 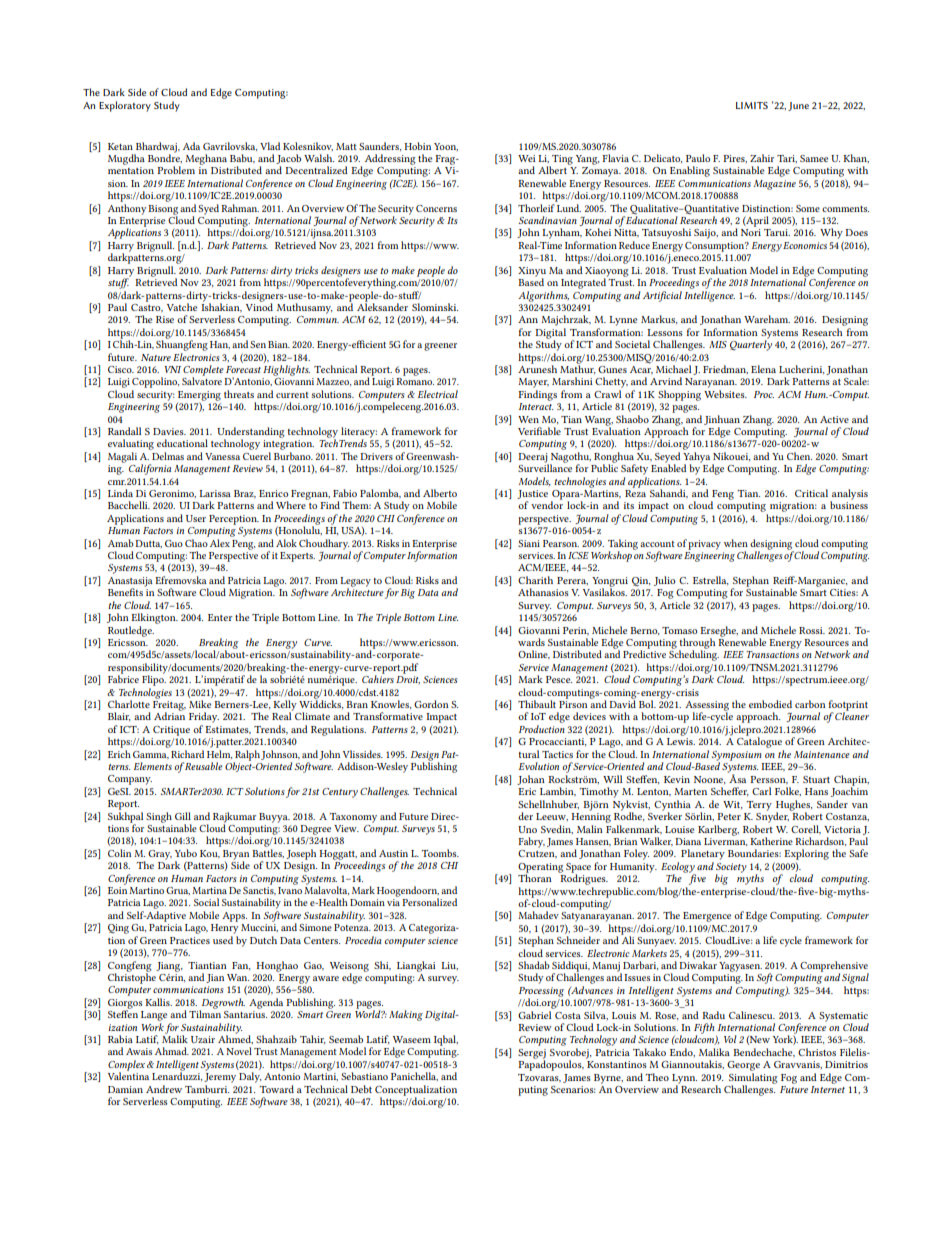 I want to click on Complete, so click(x=203, y=371).
